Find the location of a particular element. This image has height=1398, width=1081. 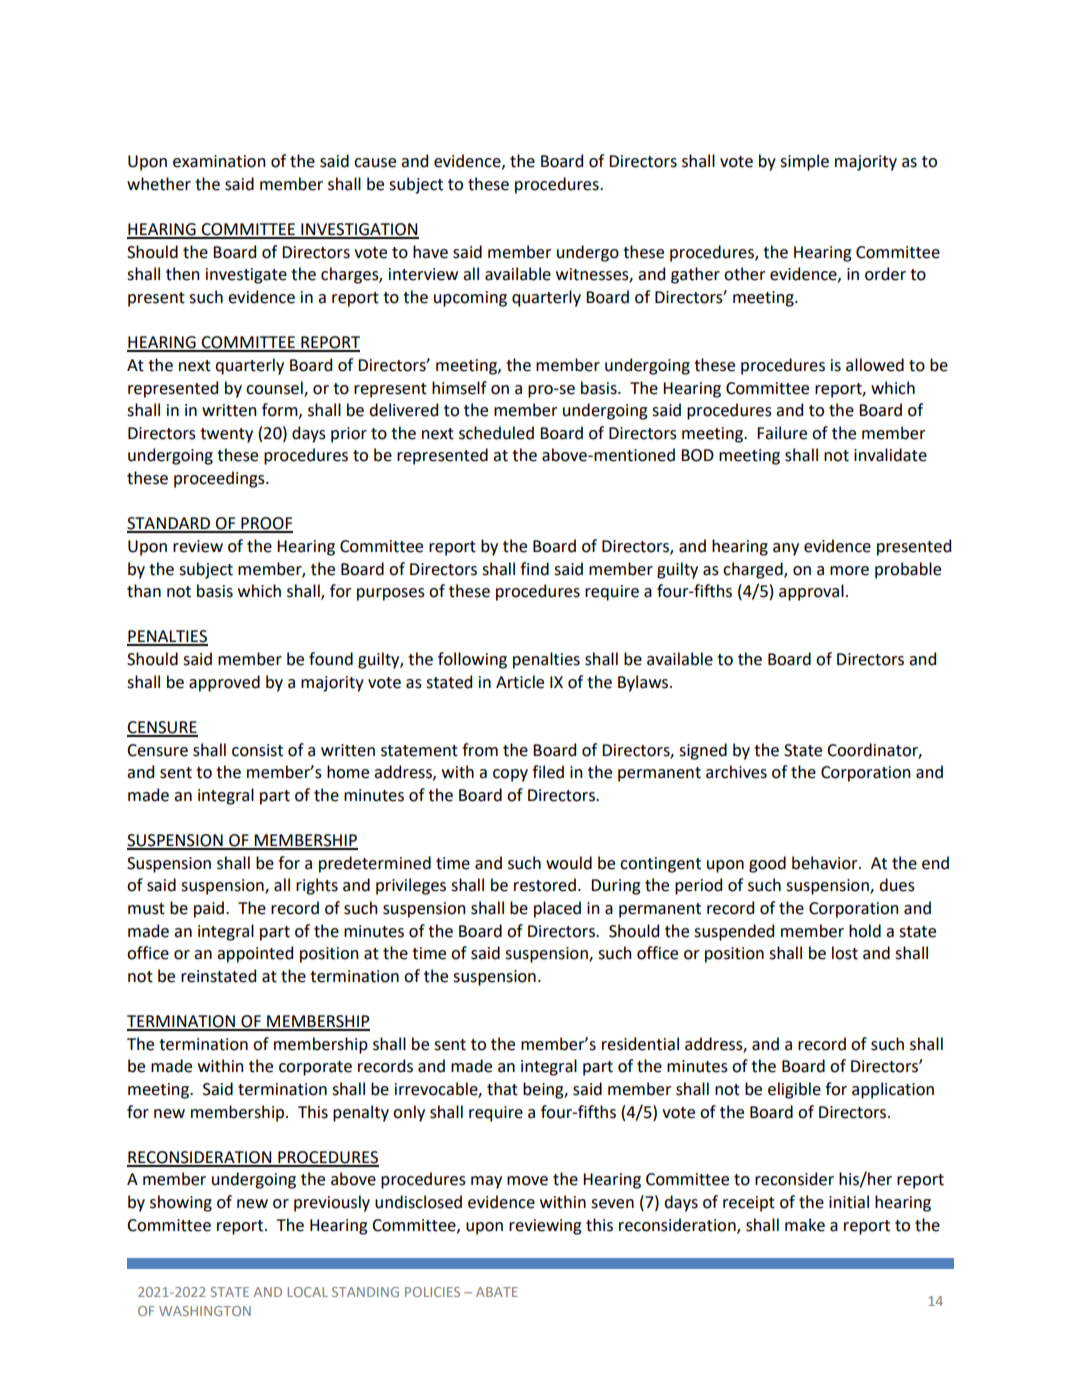

WASHINGTON is located at coordinates (205, 1311).
